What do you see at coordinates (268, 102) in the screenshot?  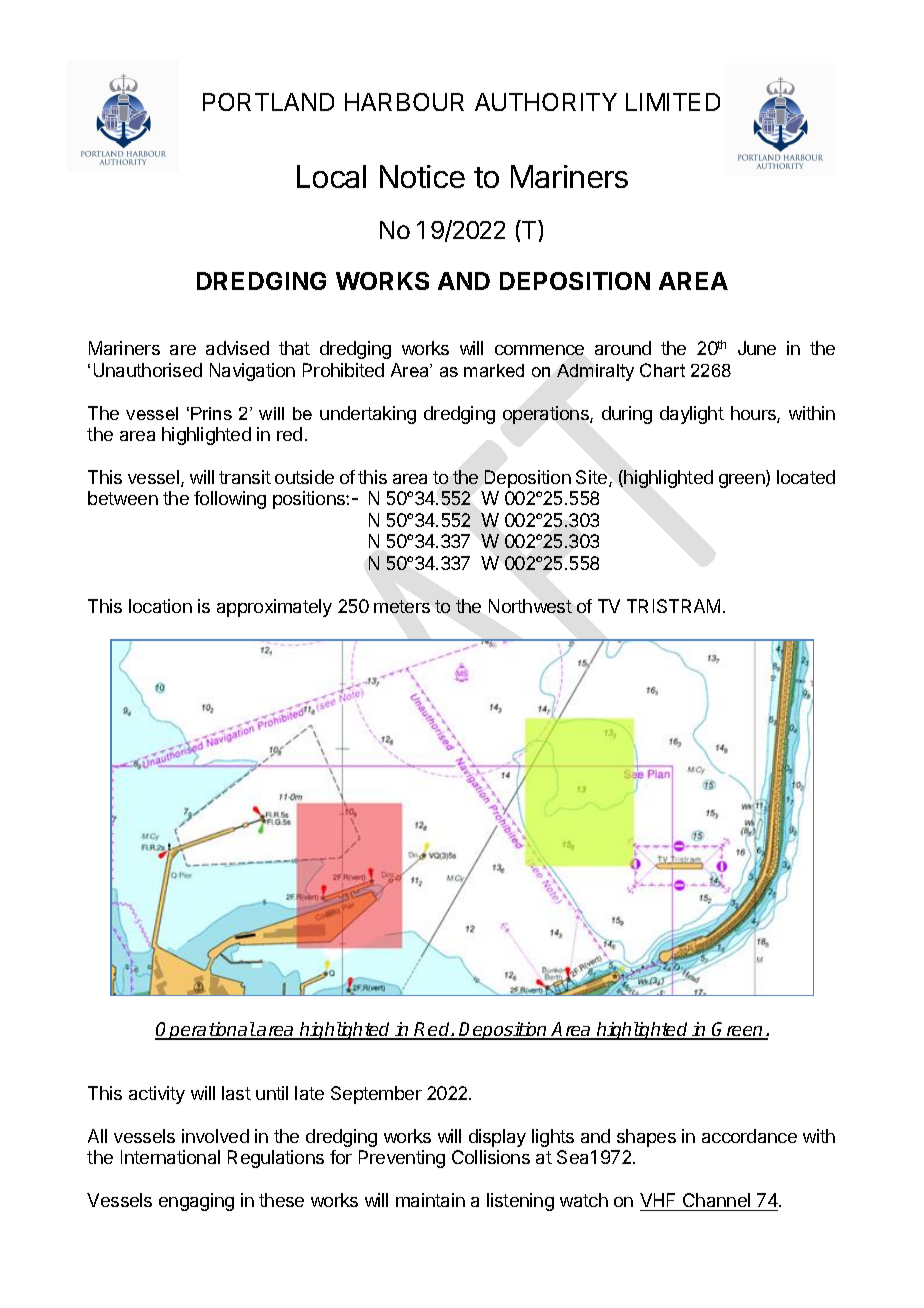 I see `PORTLAND` at bounding box center [268, 102].
